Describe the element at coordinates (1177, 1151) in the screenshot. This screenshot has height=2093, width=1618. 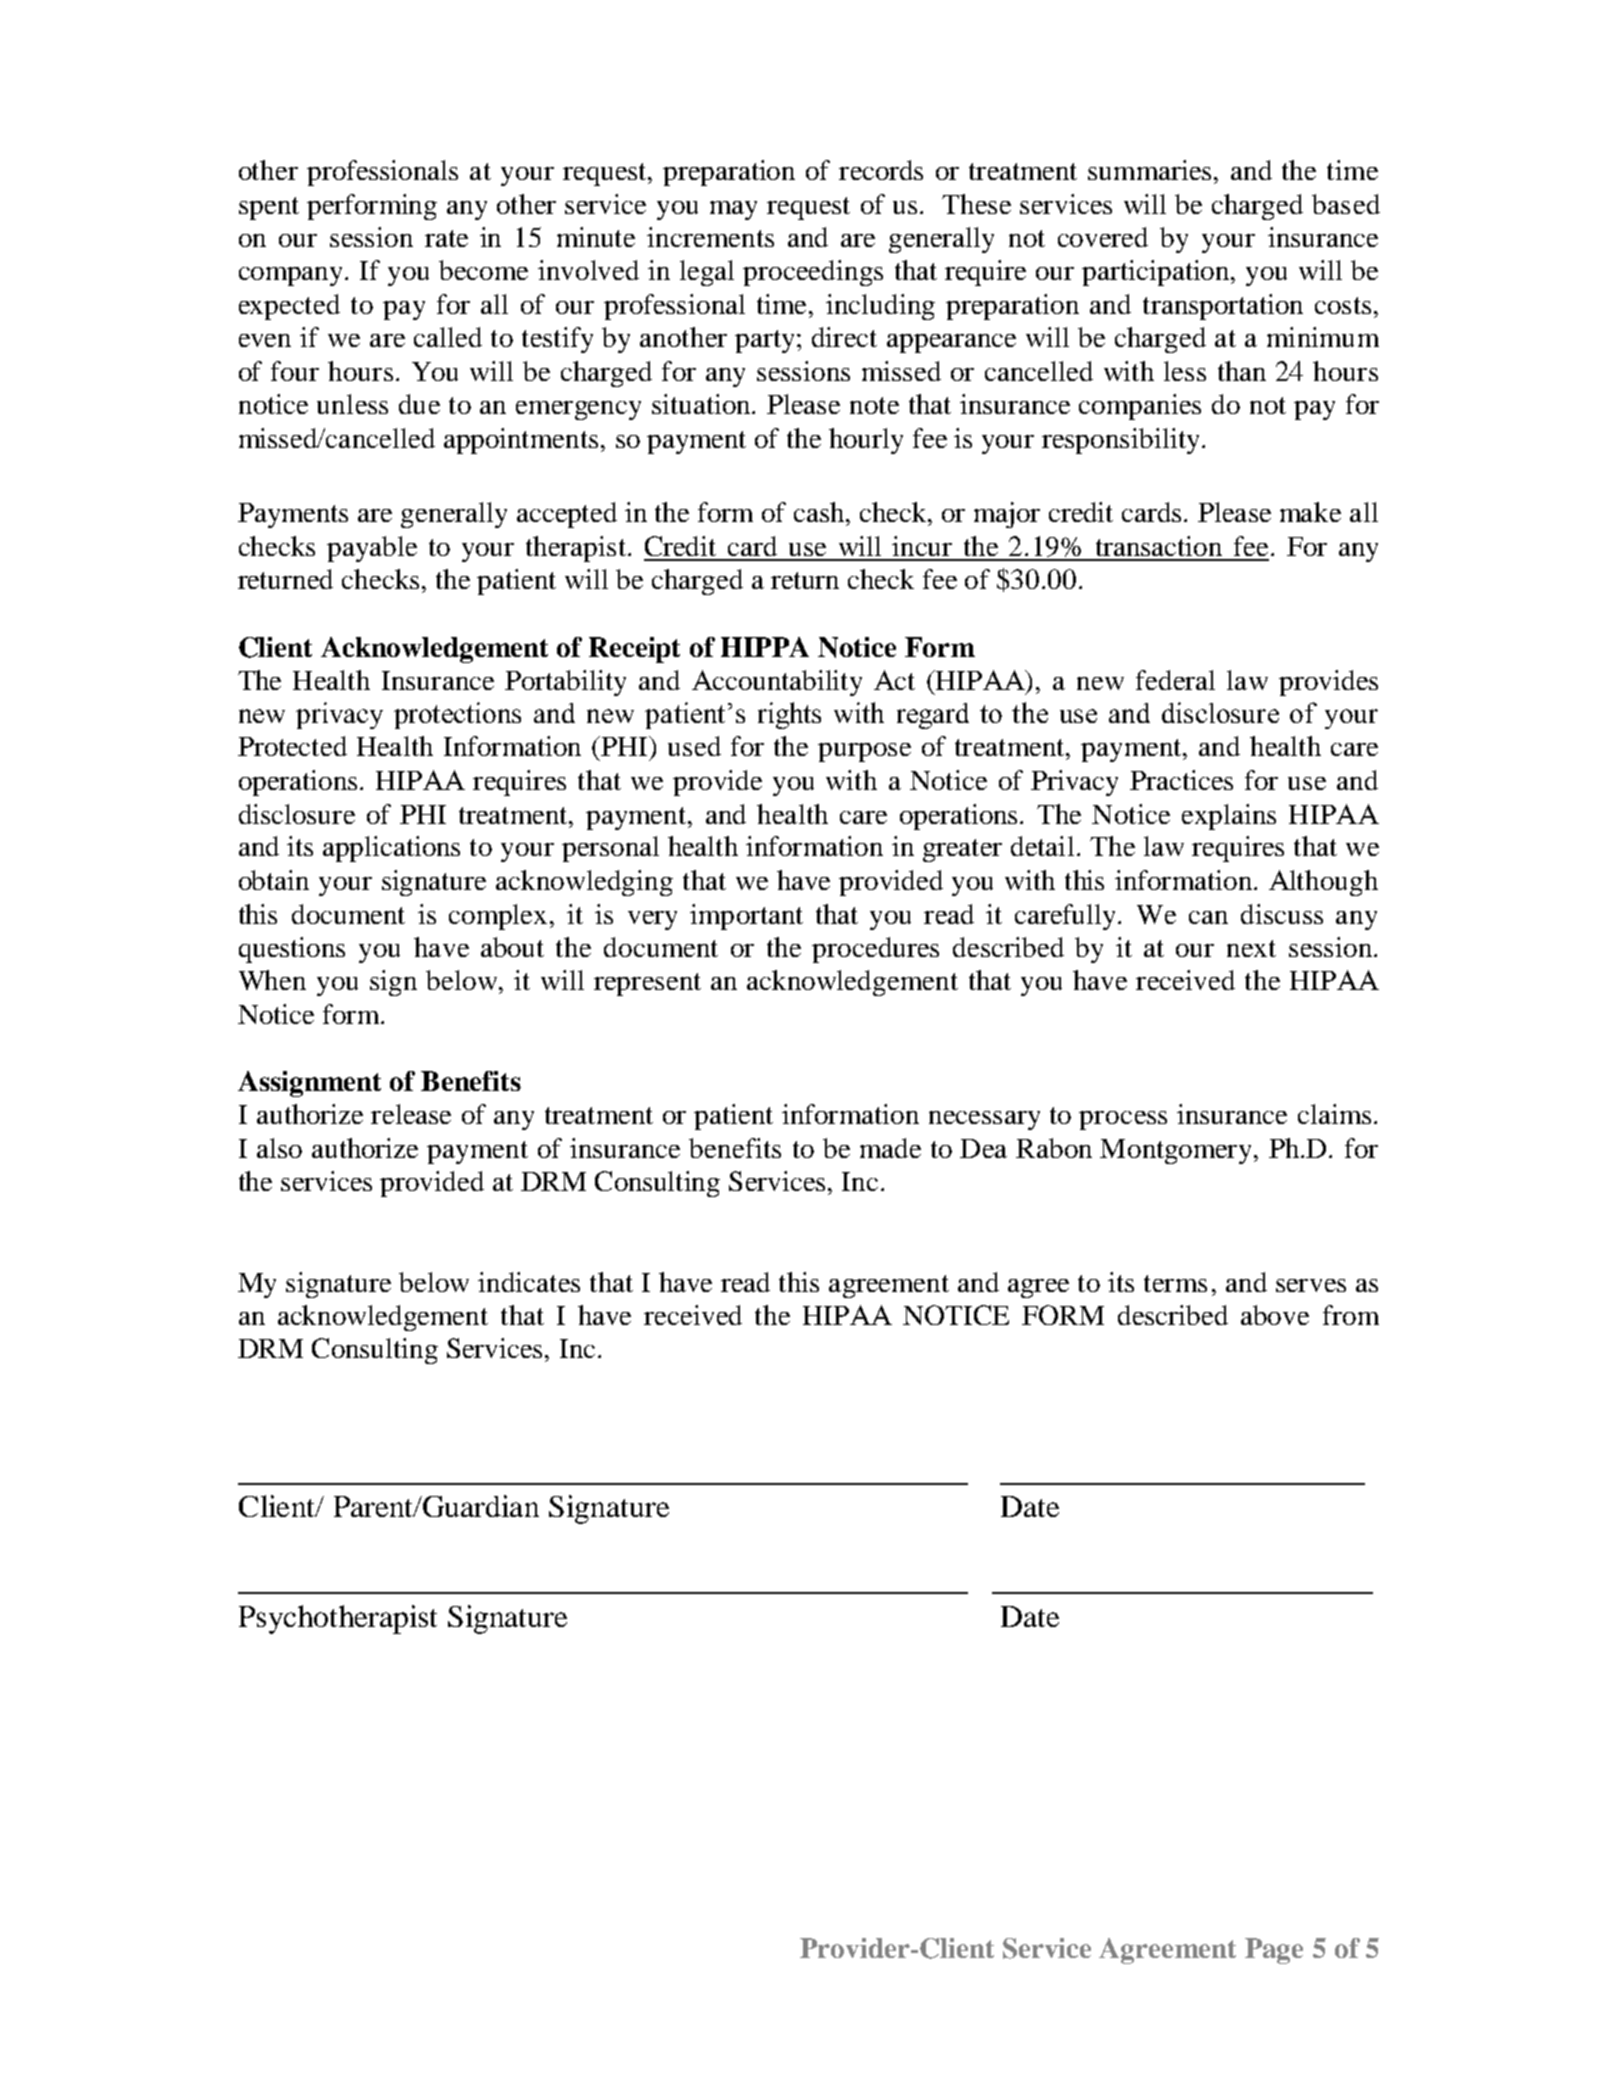
I see `Montgomery` at that location.
